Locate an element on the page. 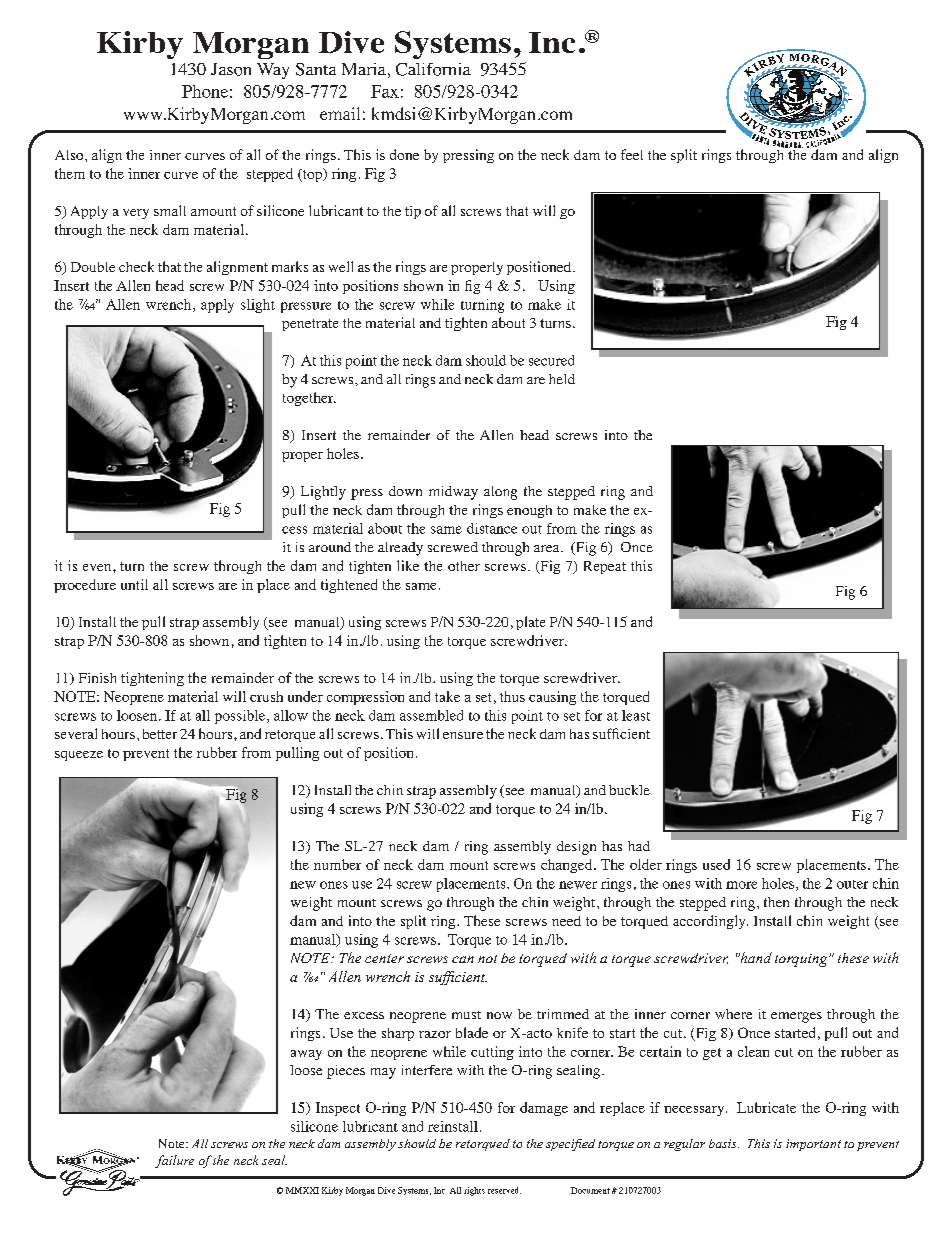 The image size is (952, 1233). held is located at coordinates (562, 379).
